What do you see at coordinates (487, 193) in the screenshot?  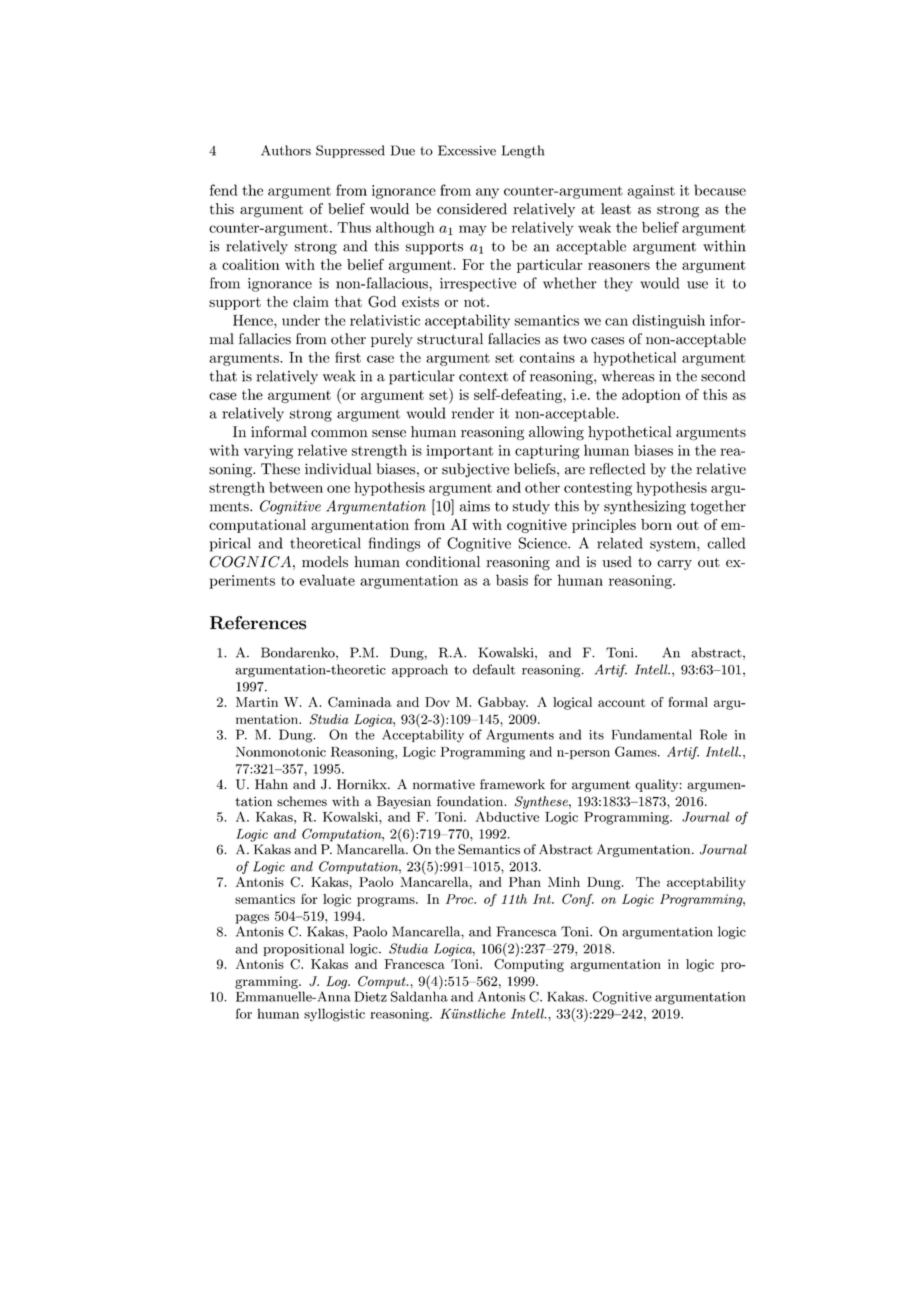 I see `any` at bounding box center [487, 193].
